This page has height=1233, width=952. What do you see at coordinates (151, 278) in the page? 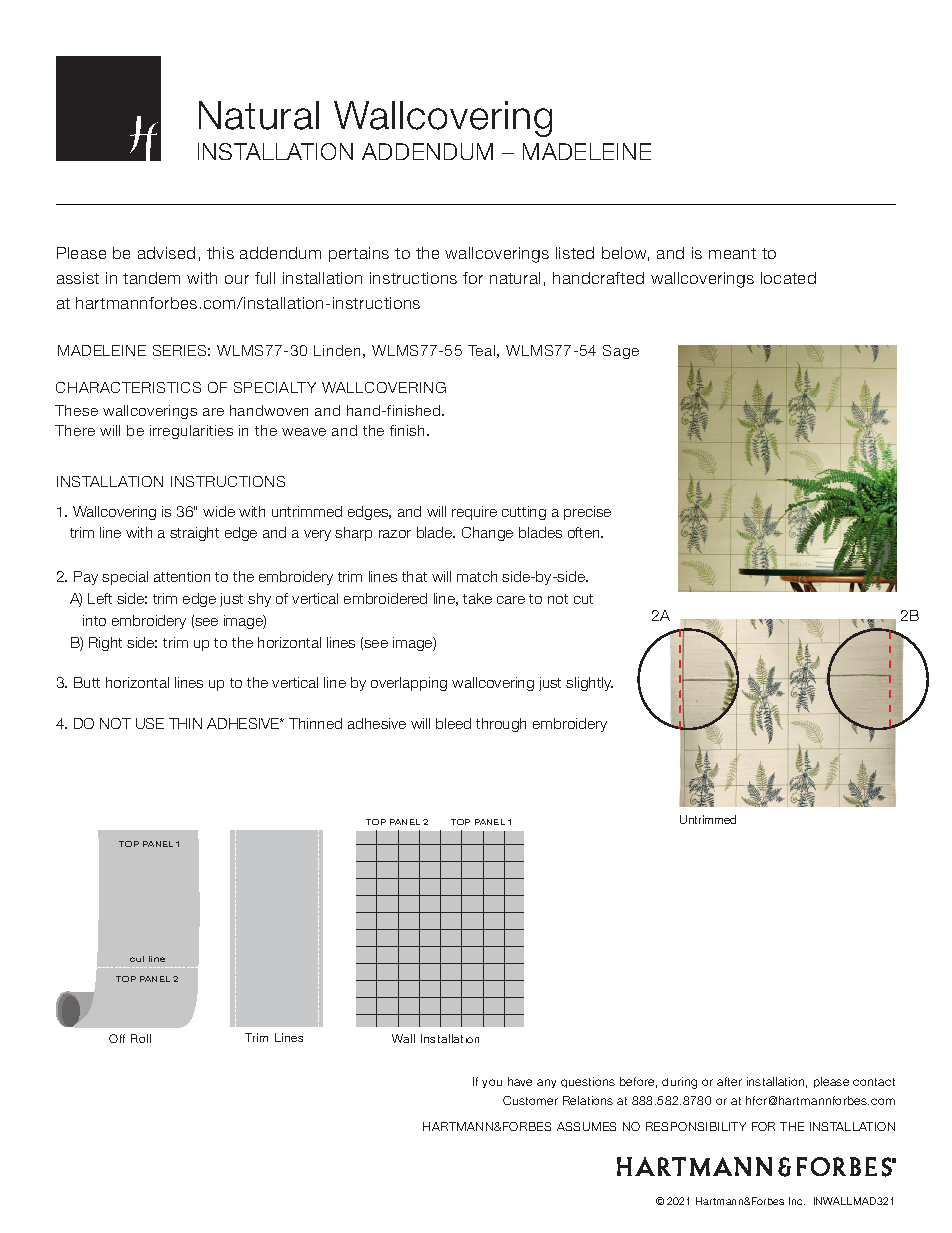
I see `tandem` at bounding box center [151, 278].
